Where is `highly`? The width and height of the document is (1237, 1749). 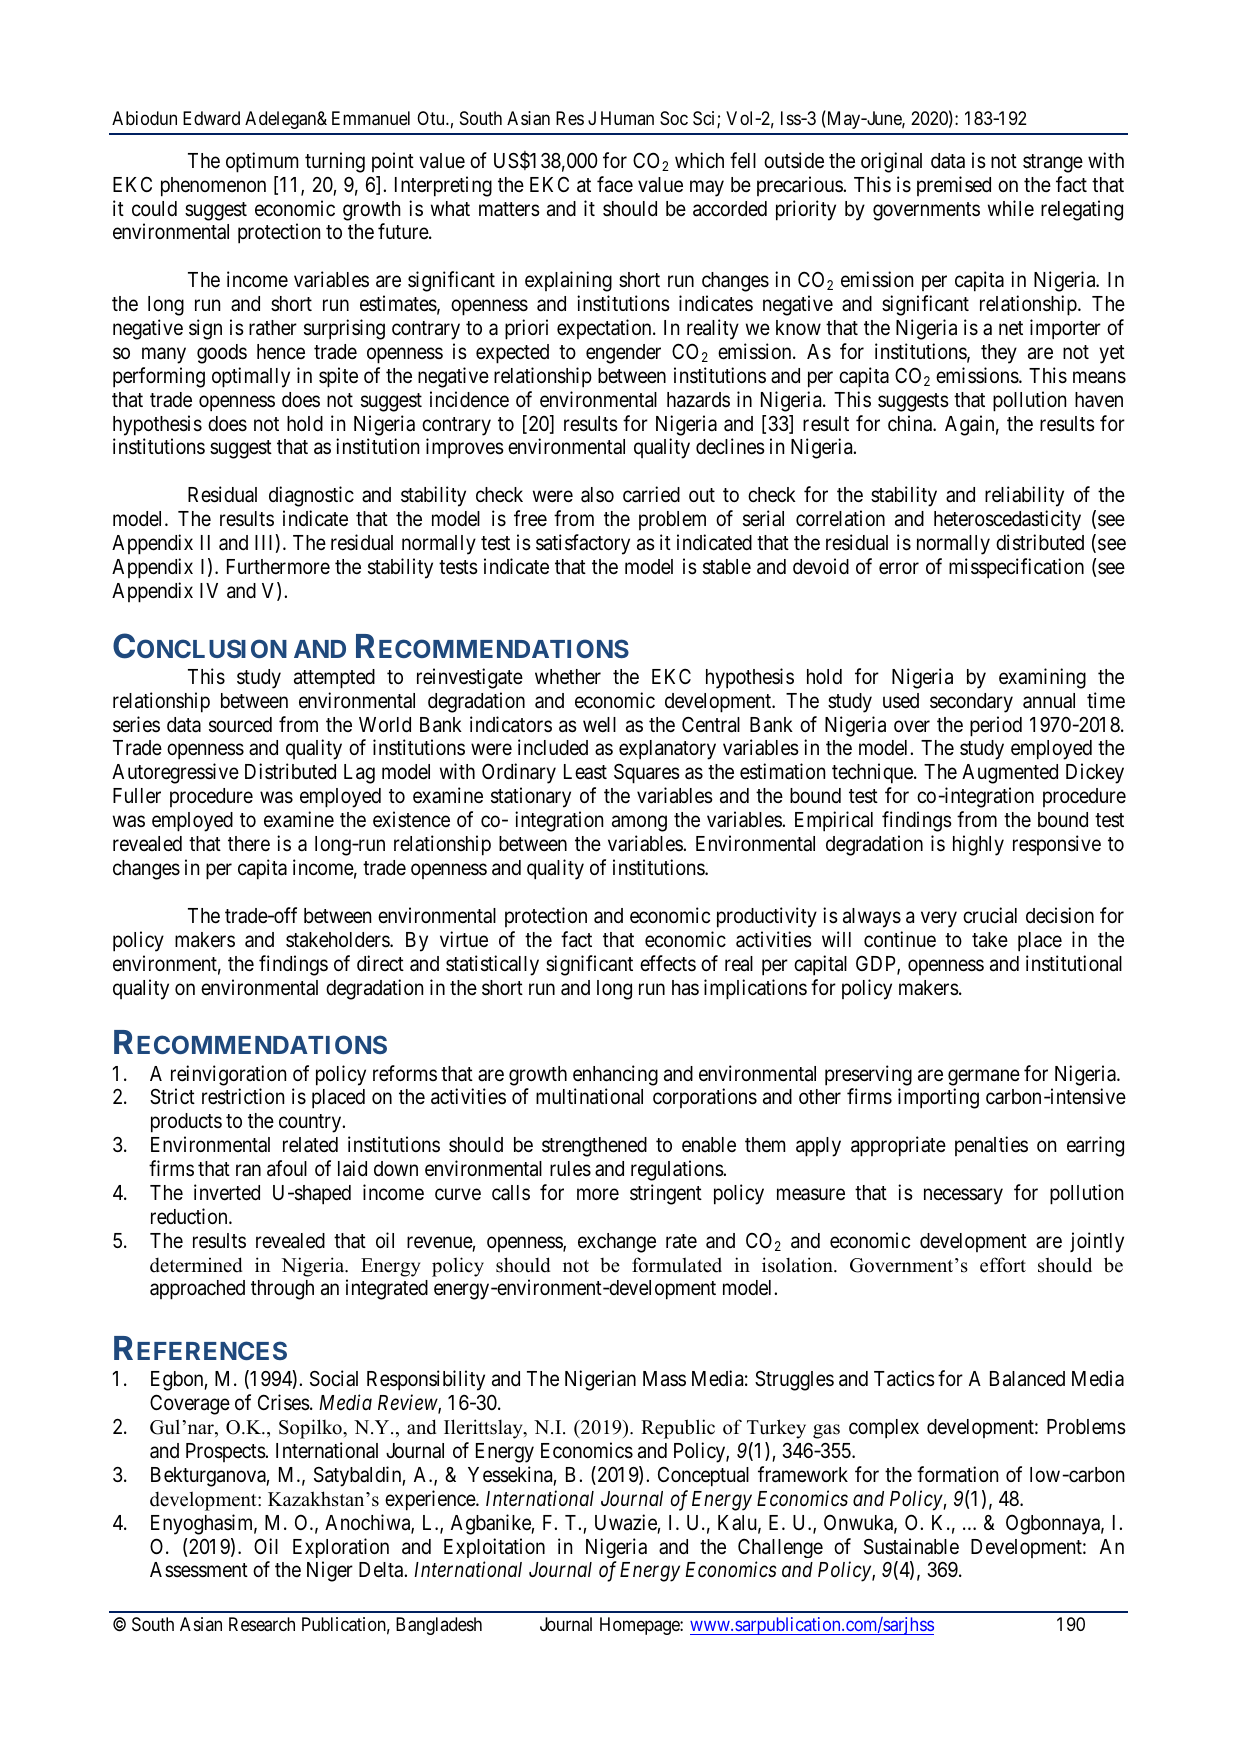 highly is located at coordinates (978, 845).
